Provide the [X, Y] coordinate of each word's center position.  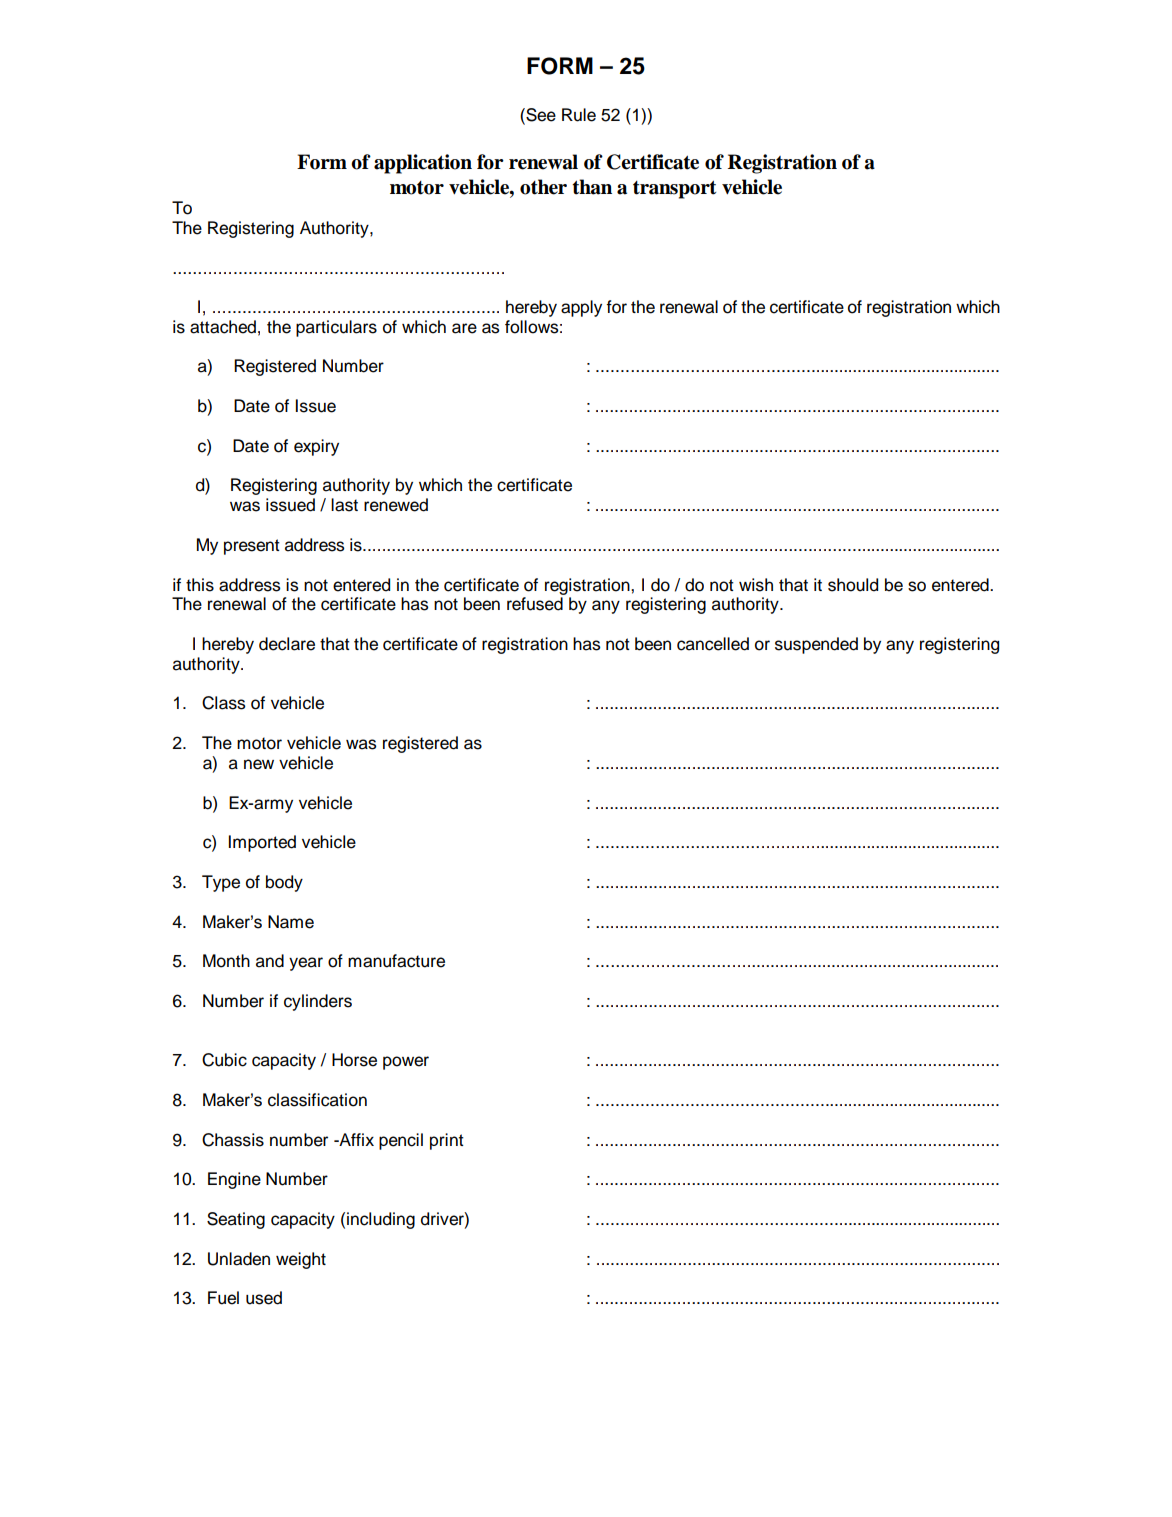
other [543, 187]
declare [287, 644]
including [381, 1220]
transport [674, 190]
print [447, 1141]
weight [301, 1260]
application [423, 164]
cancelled [713, 644]
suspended [816, 645]
